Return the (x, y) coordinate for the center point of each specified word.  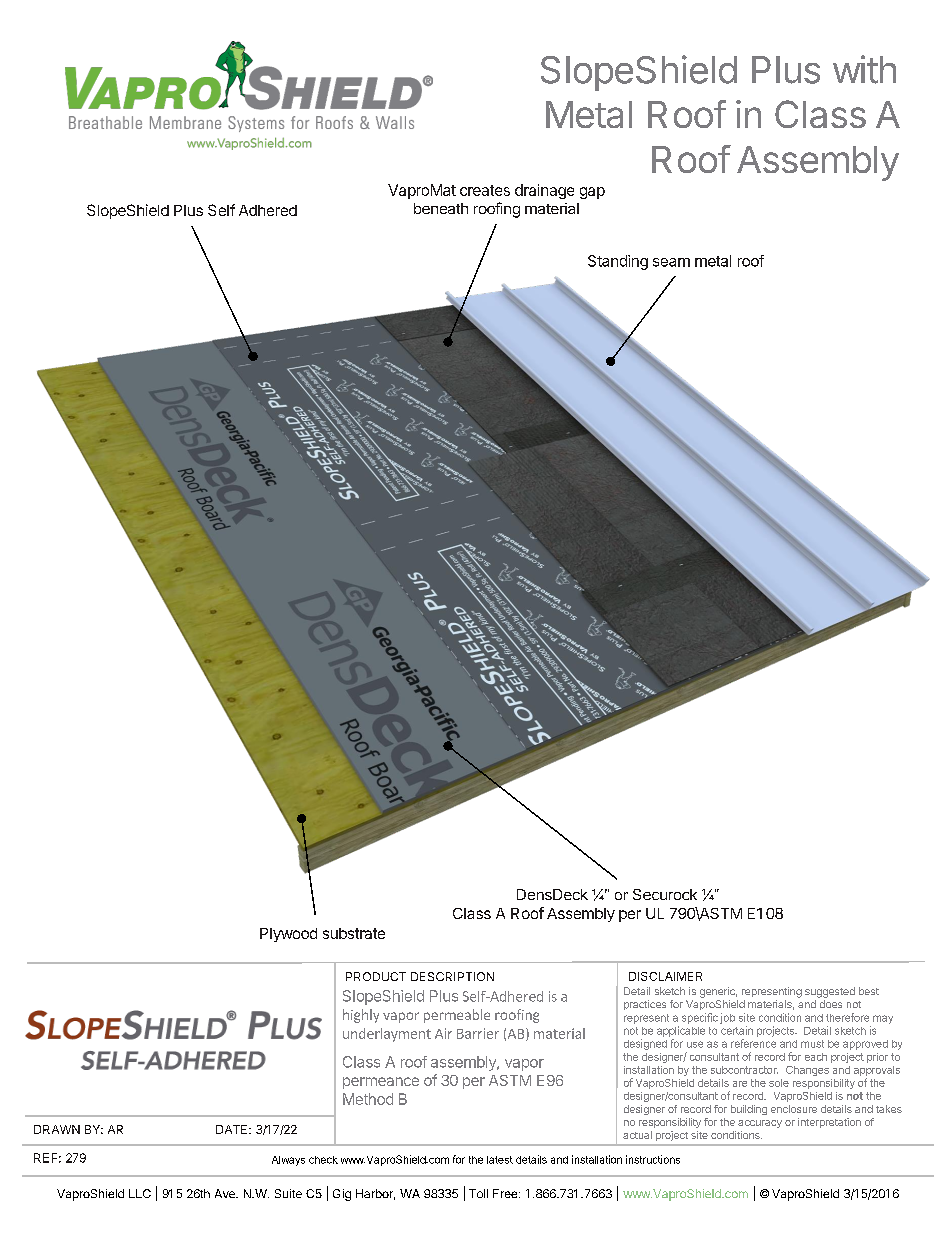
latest (500, 1160)
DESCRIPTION (452, 976)
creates (485, 190)
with (864, 69)
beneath (441, 208)
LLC (140, 1193)
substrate (354, 933)
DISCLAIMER (665, 976)
